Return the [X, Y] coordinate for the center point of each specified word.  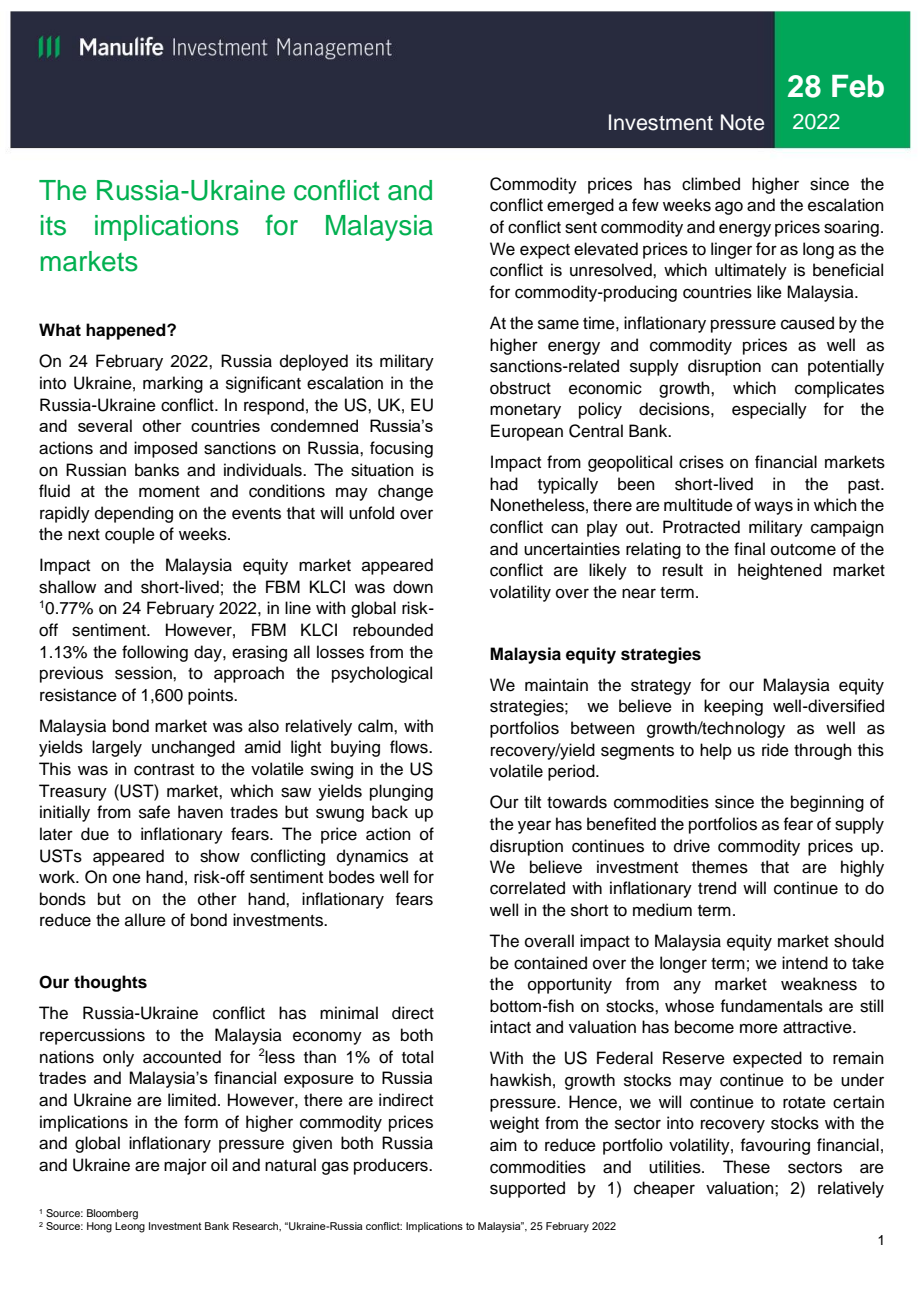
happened [127, 331]
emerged [580, 206]
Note [742, 122]
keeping [733, 707]
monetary [525, 411]
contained [550, 963]
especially [769, 410]
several [105, 425]
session [144, 673]
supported [527, 1189]
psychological [382, 674]
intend [805, 963]
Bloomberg [112, 1214]
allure [145, 920]
